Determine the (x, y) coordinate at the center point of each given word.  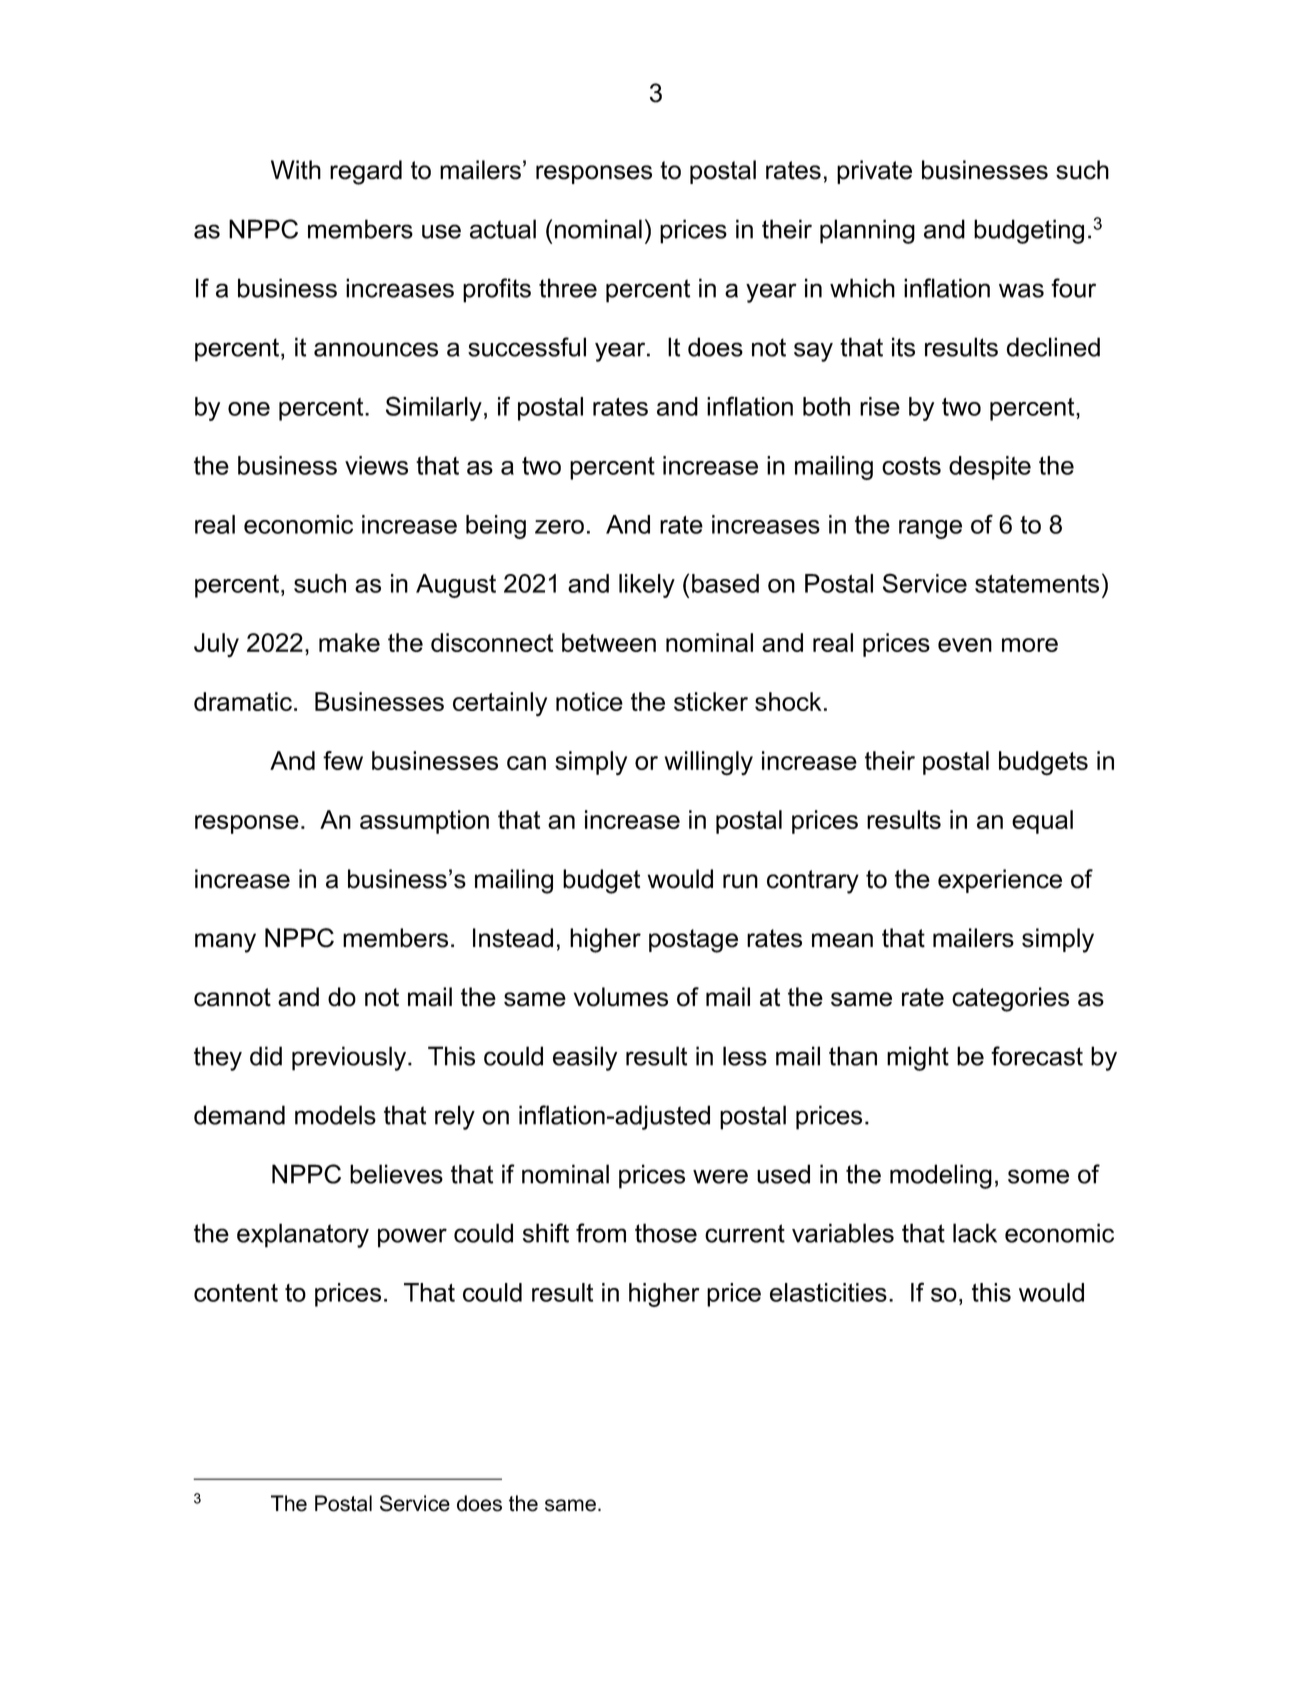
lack (975, 1233)
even (965, 645)
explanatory (303, 1235)
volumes (621, 997)
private (874, 172)
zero (559, 527)
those (666, 1233)
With (296, 170)
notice (589, 701)
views (376, 465)
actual (503, 229)
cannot (232, 997)
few (343, 760)
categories (1010, 999)
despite (990, 468)
